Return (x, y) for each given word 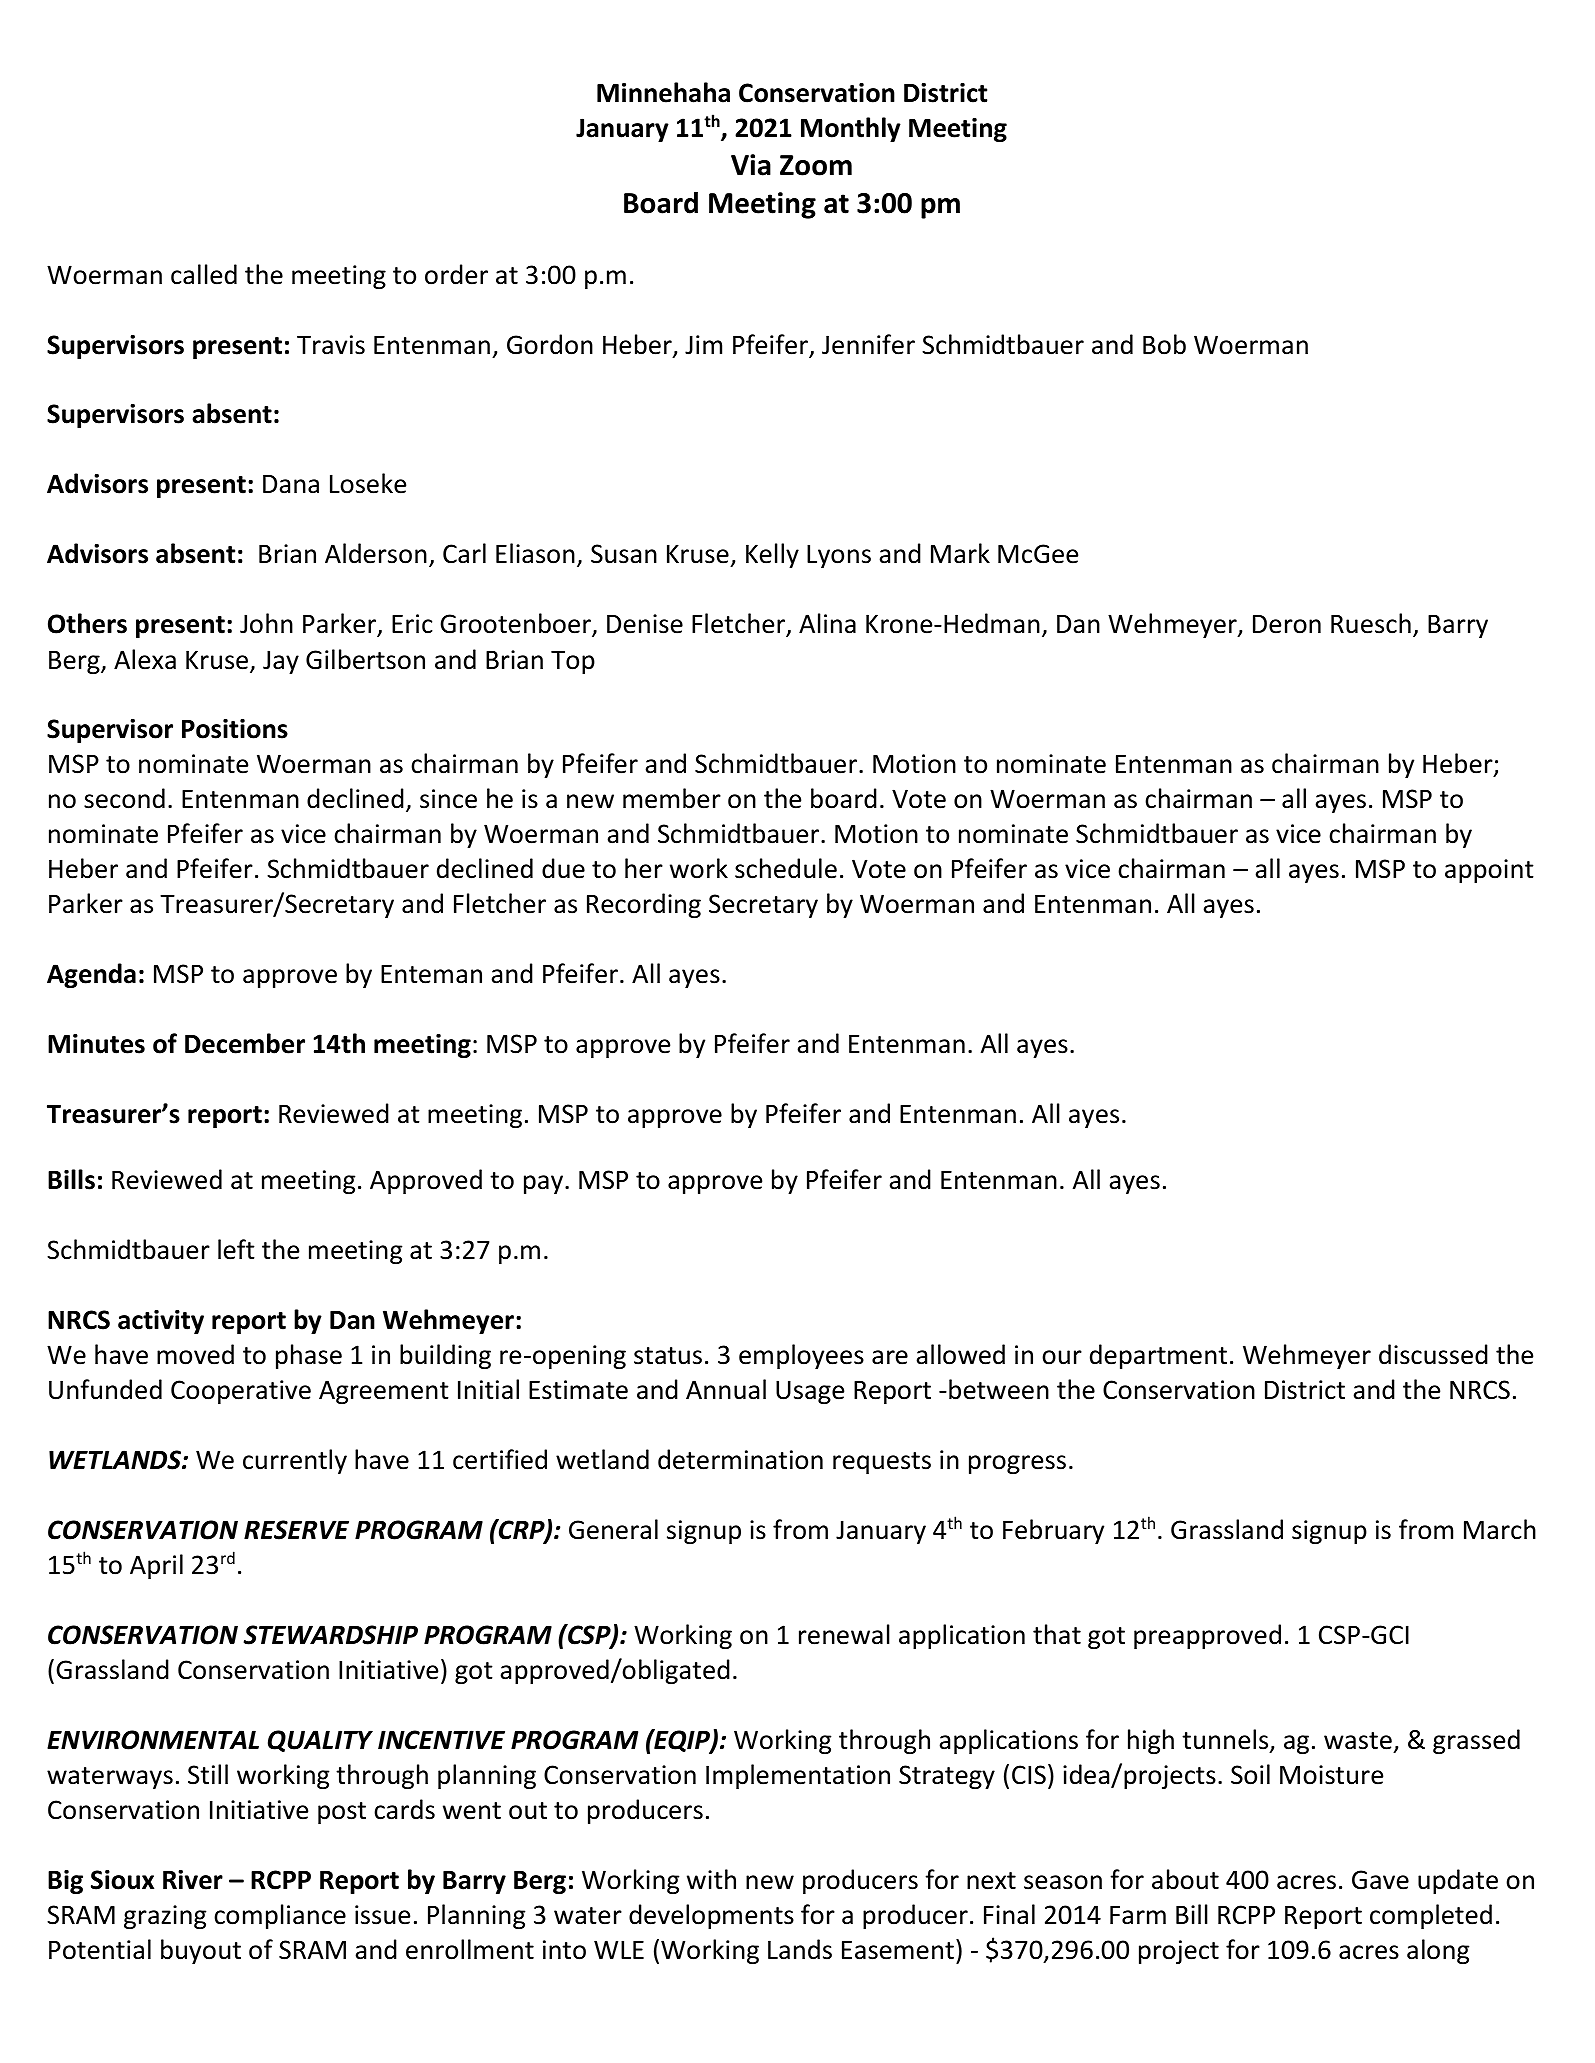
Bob (1164, 344)
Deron (1287, 624)
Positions (235, 729)
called (204, 274)
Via (751, 165)
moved (195, 1354)
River (193, 1880)
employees (801, 1356)
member (672, 798)
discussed (1433, 1354)
